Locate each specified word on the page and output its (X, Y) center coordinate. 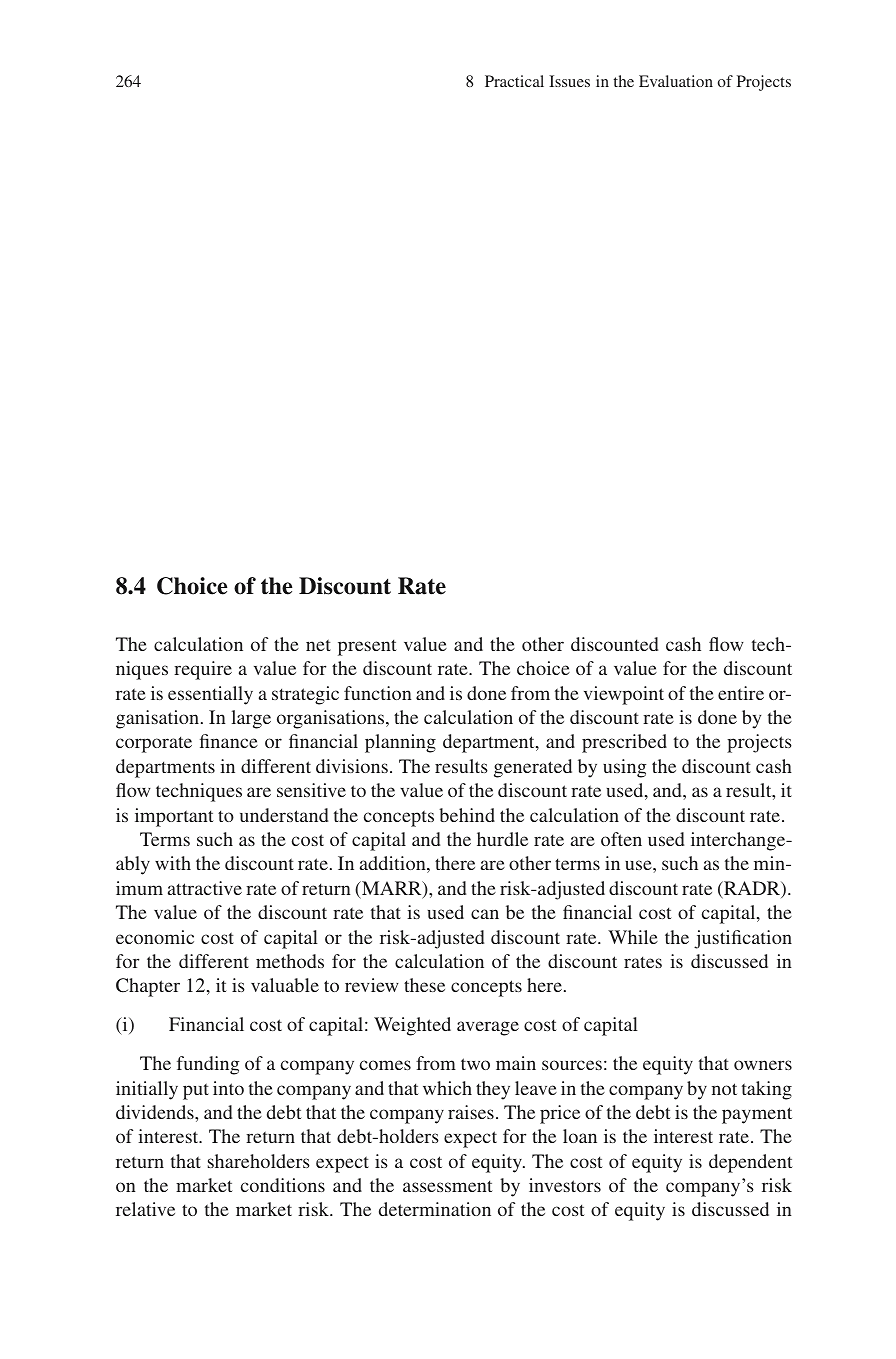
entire (741, 693)
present (367, 647)
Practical (514, 81)
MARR (392, 889)
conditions (283, 1185)
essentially (210, 695)
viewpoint (624, 695)
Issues (569, 81)
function (378, 693)
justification (743, 939)
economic (155, 937)
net (318, 645)
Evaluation (676, 81)
